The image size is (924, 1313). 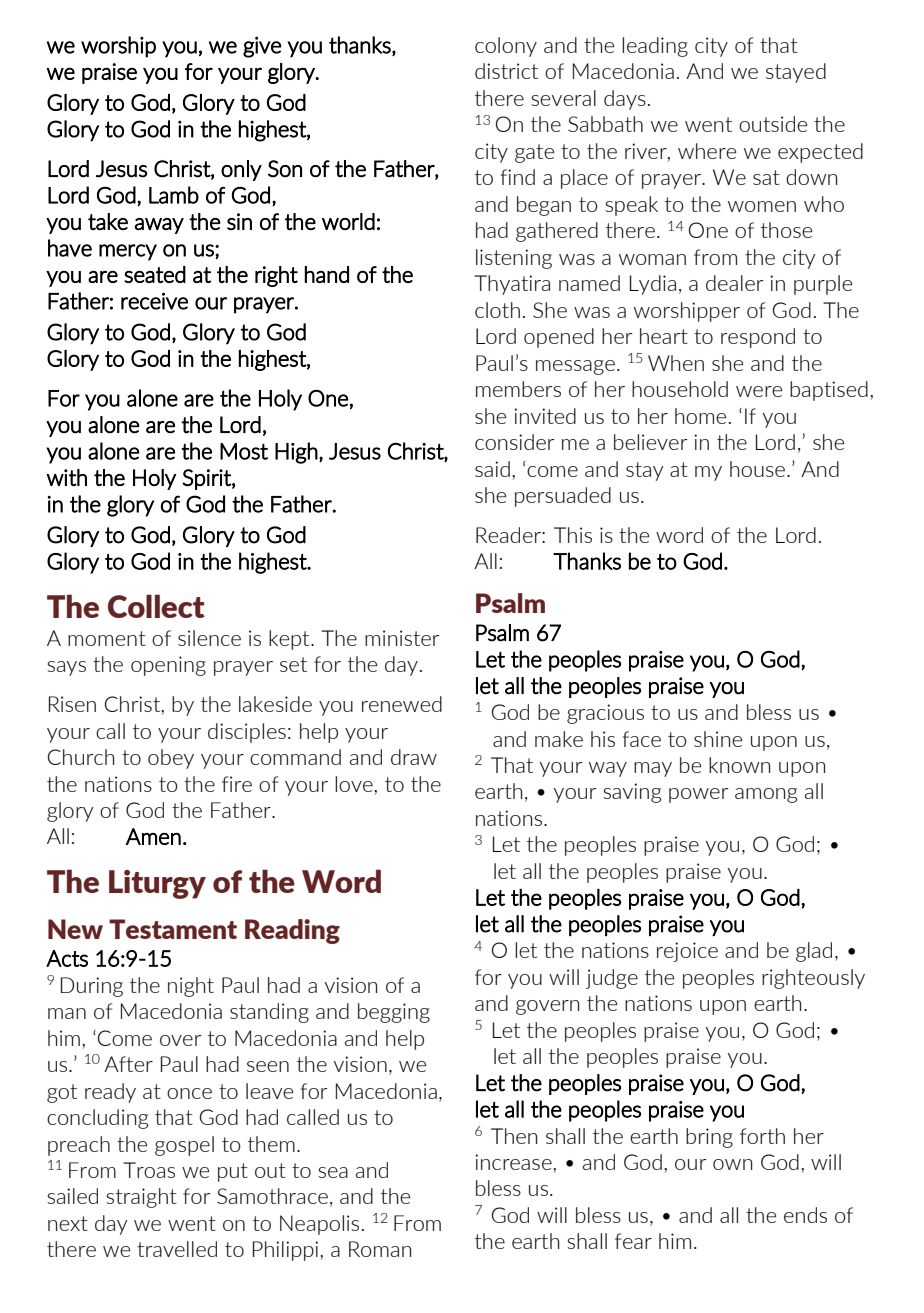 I want to click on believer, so click(x=650, y=442).
